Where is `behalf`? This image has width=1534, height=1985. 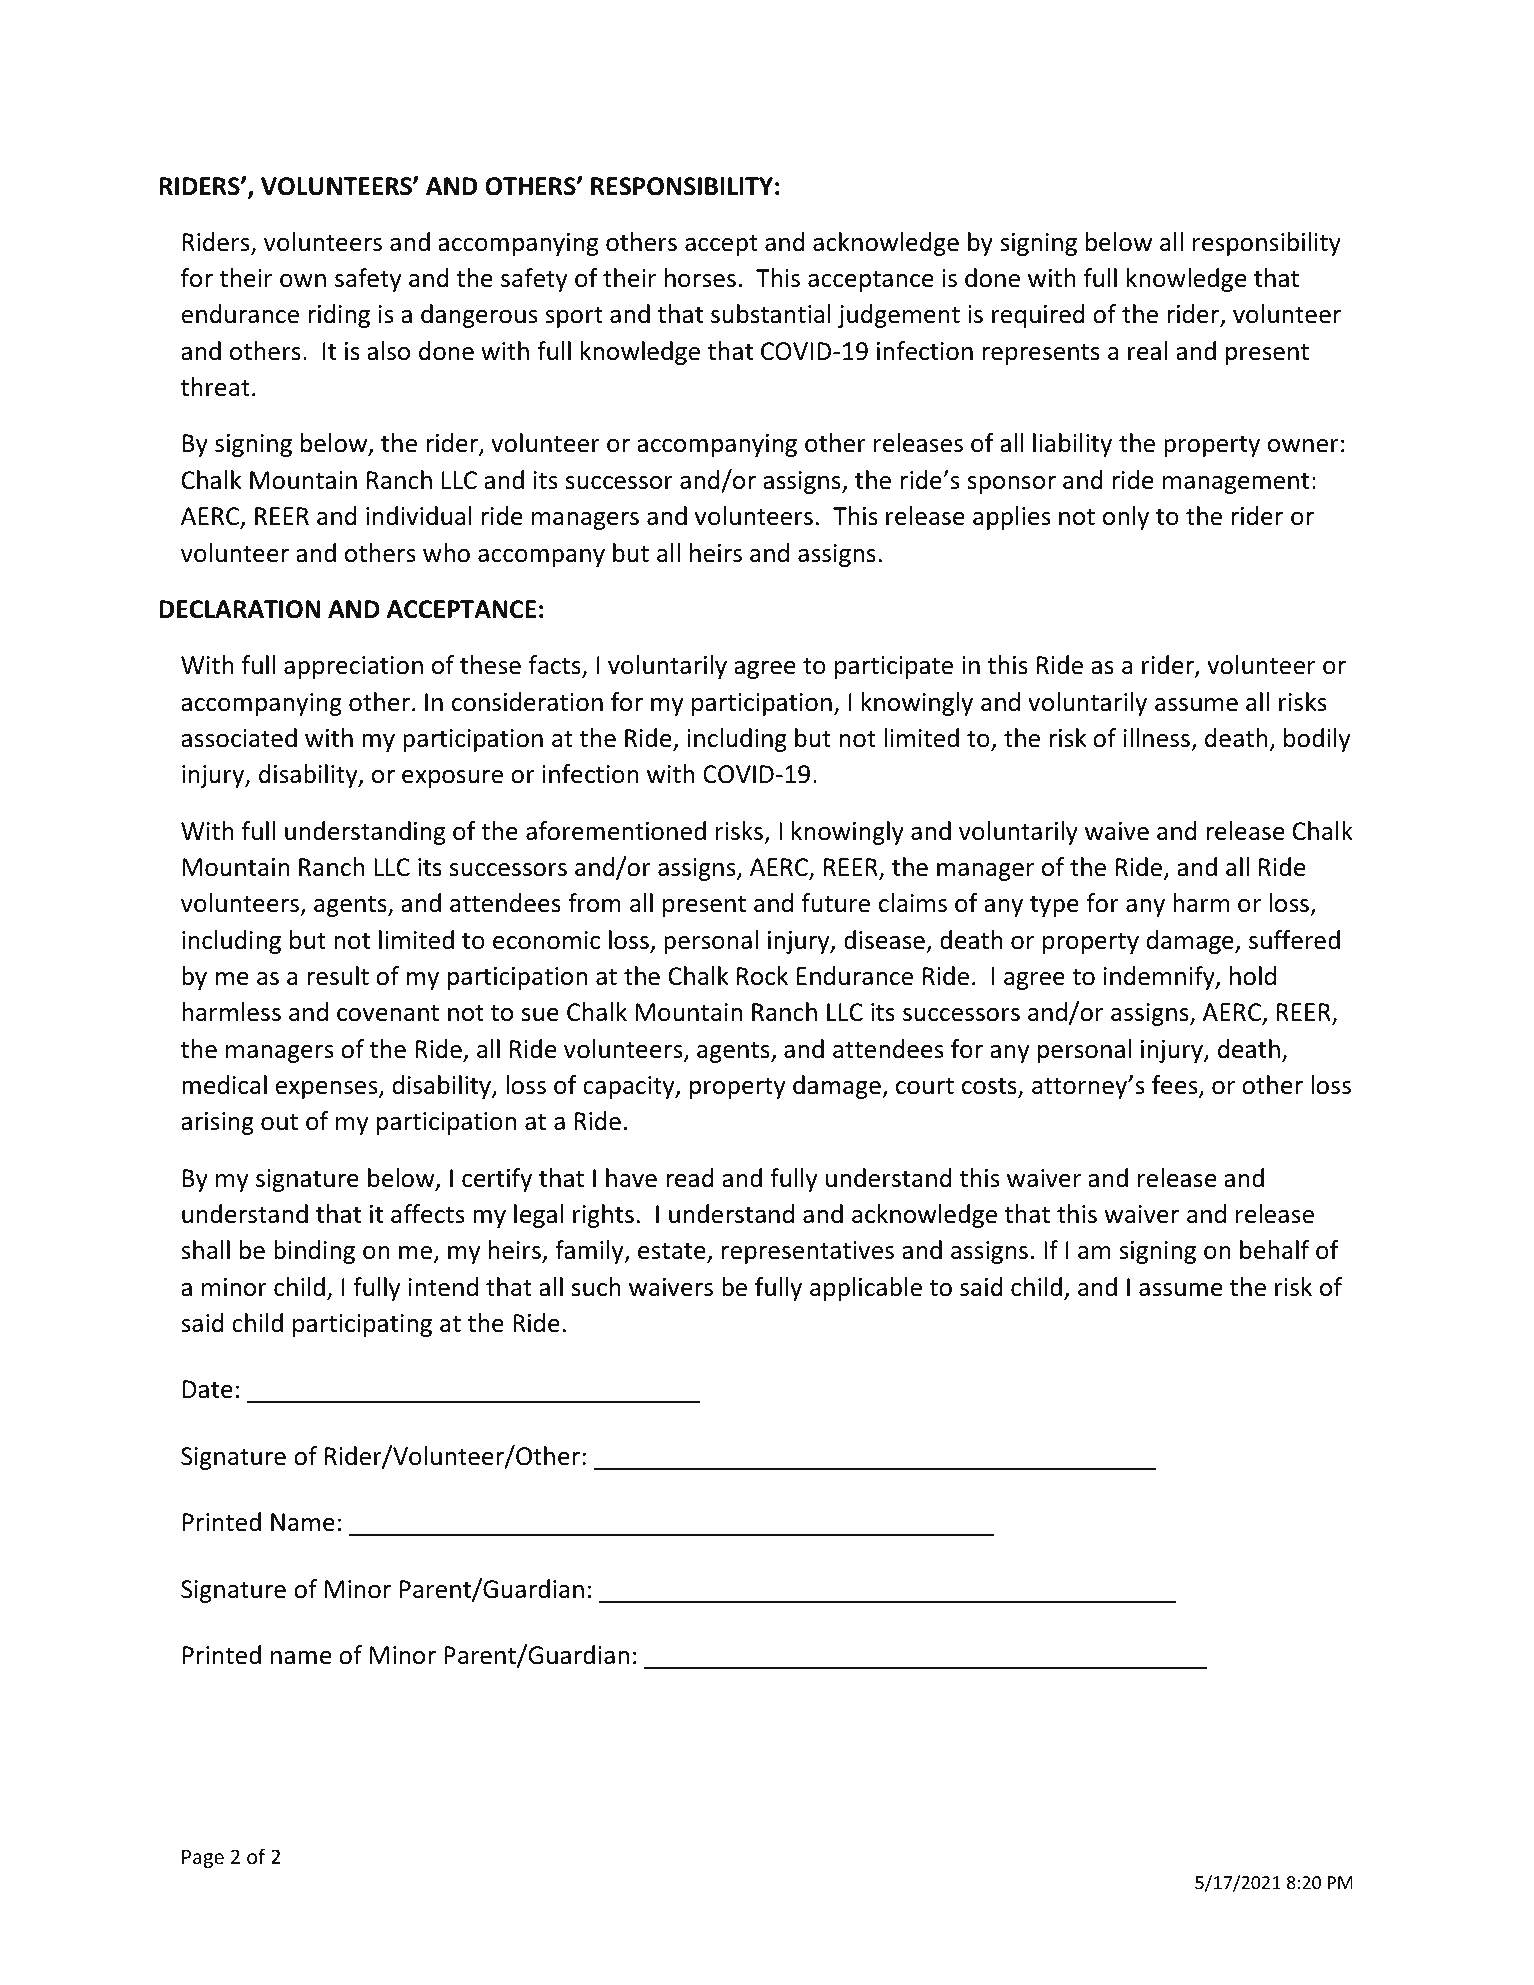
behalf is located at coordinates (1275, 1250).
